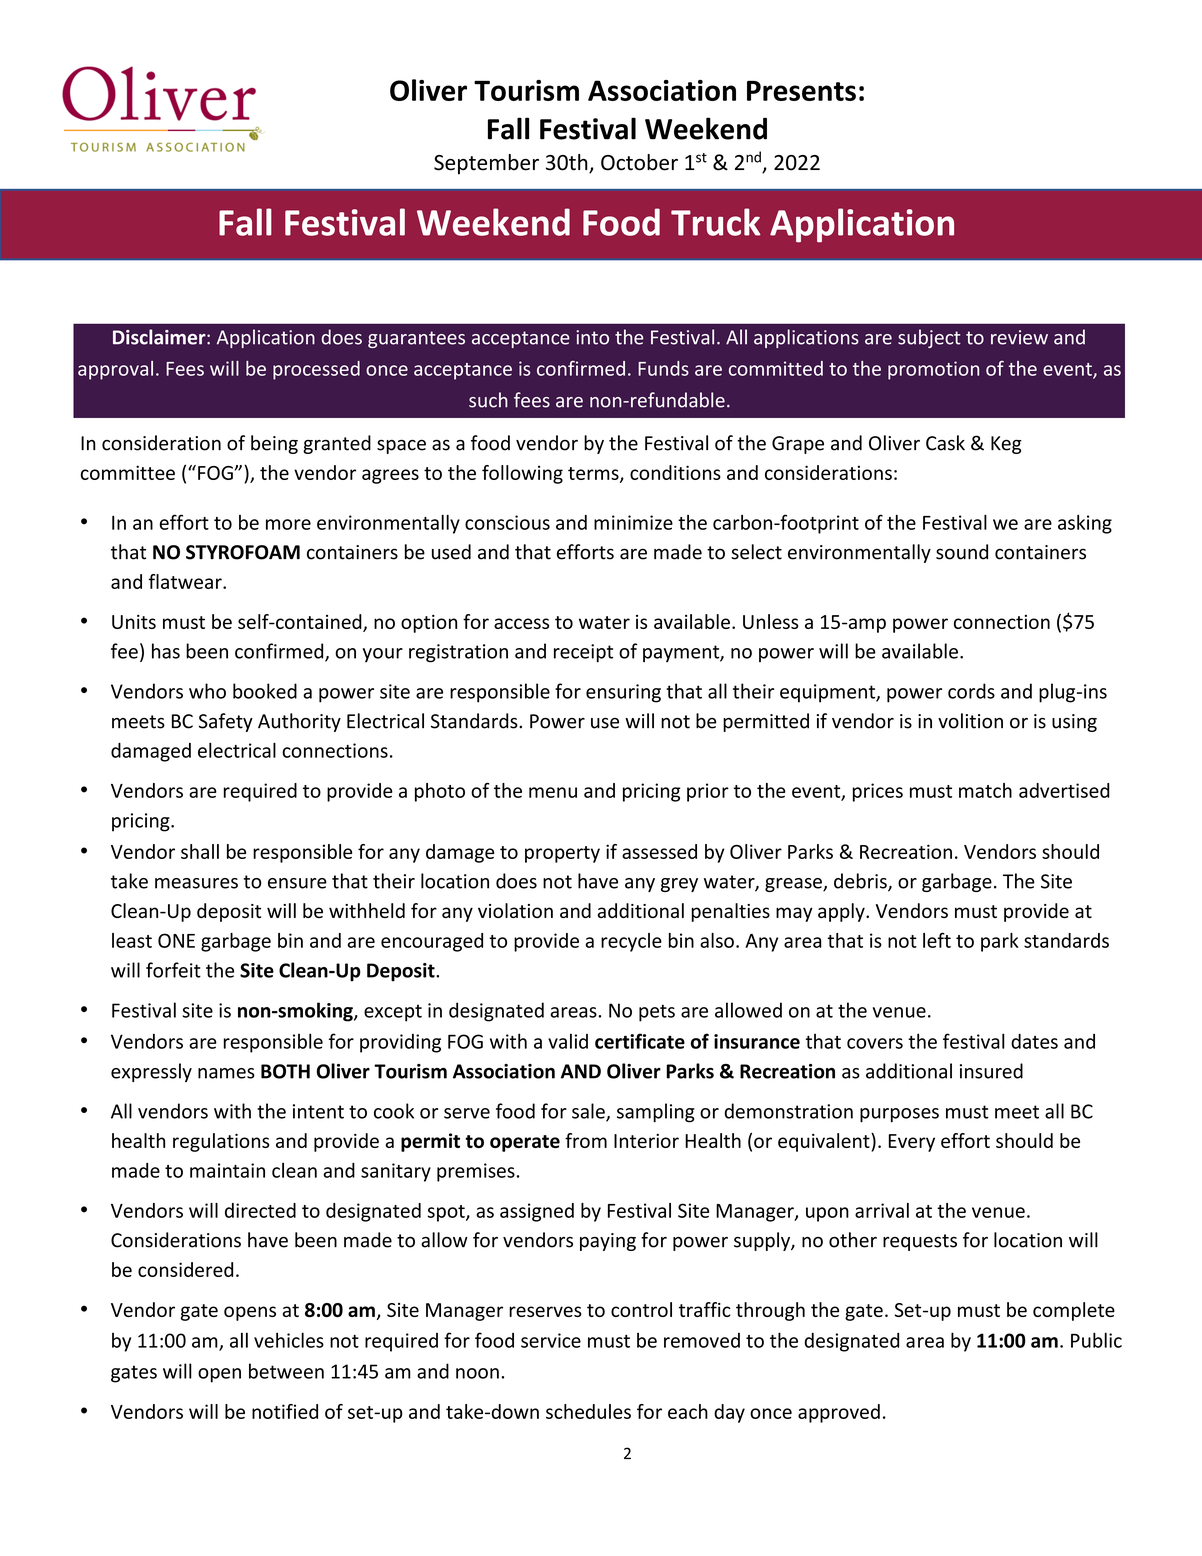 The width and height of the screenshot is (1202, 1556). What do you see at coordinates (243, 552) in the screenshot?
I see `STYROFOAM` at bounding box center [243, 552].
